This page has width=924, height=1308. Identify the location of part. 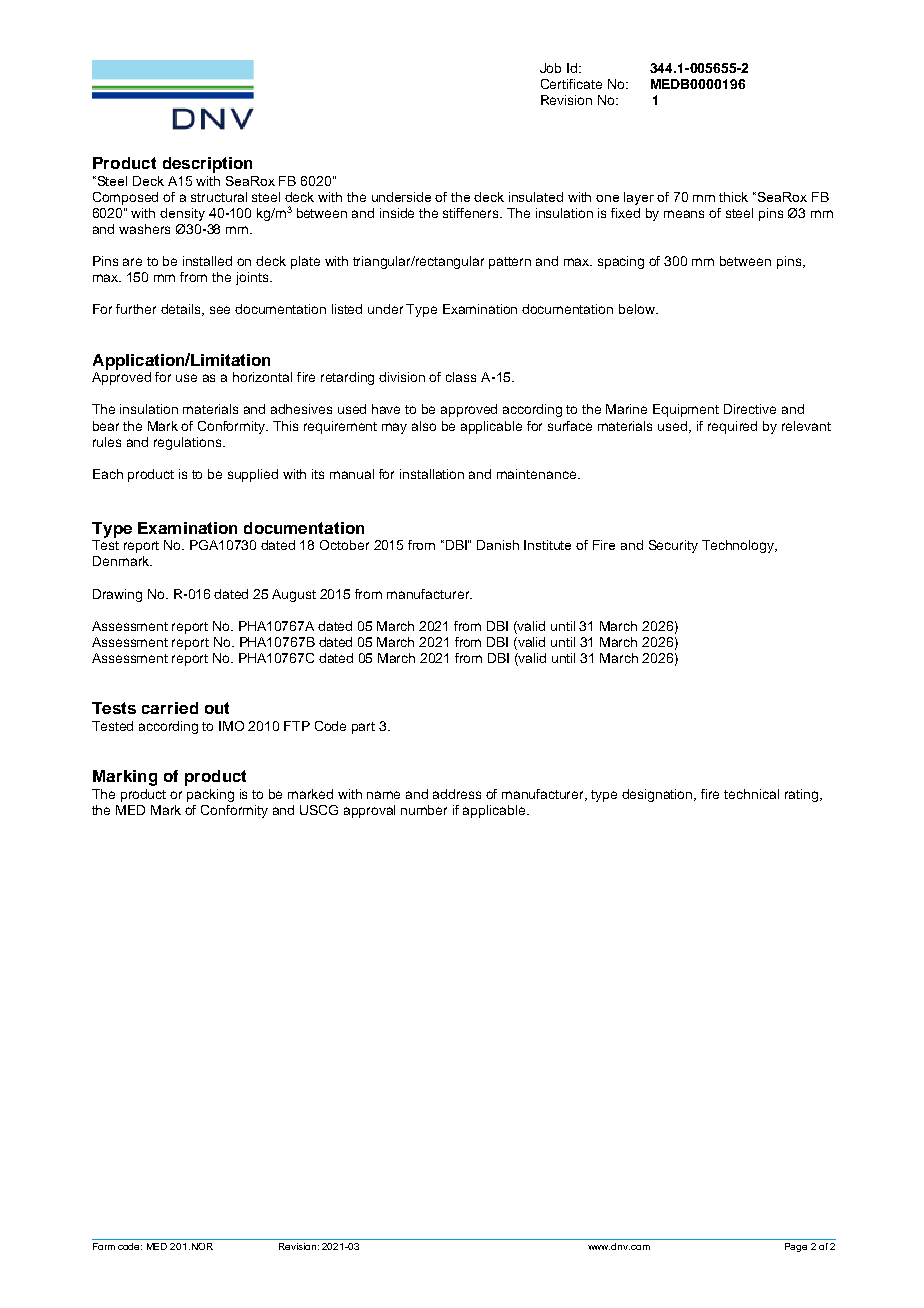
(363, 728).
